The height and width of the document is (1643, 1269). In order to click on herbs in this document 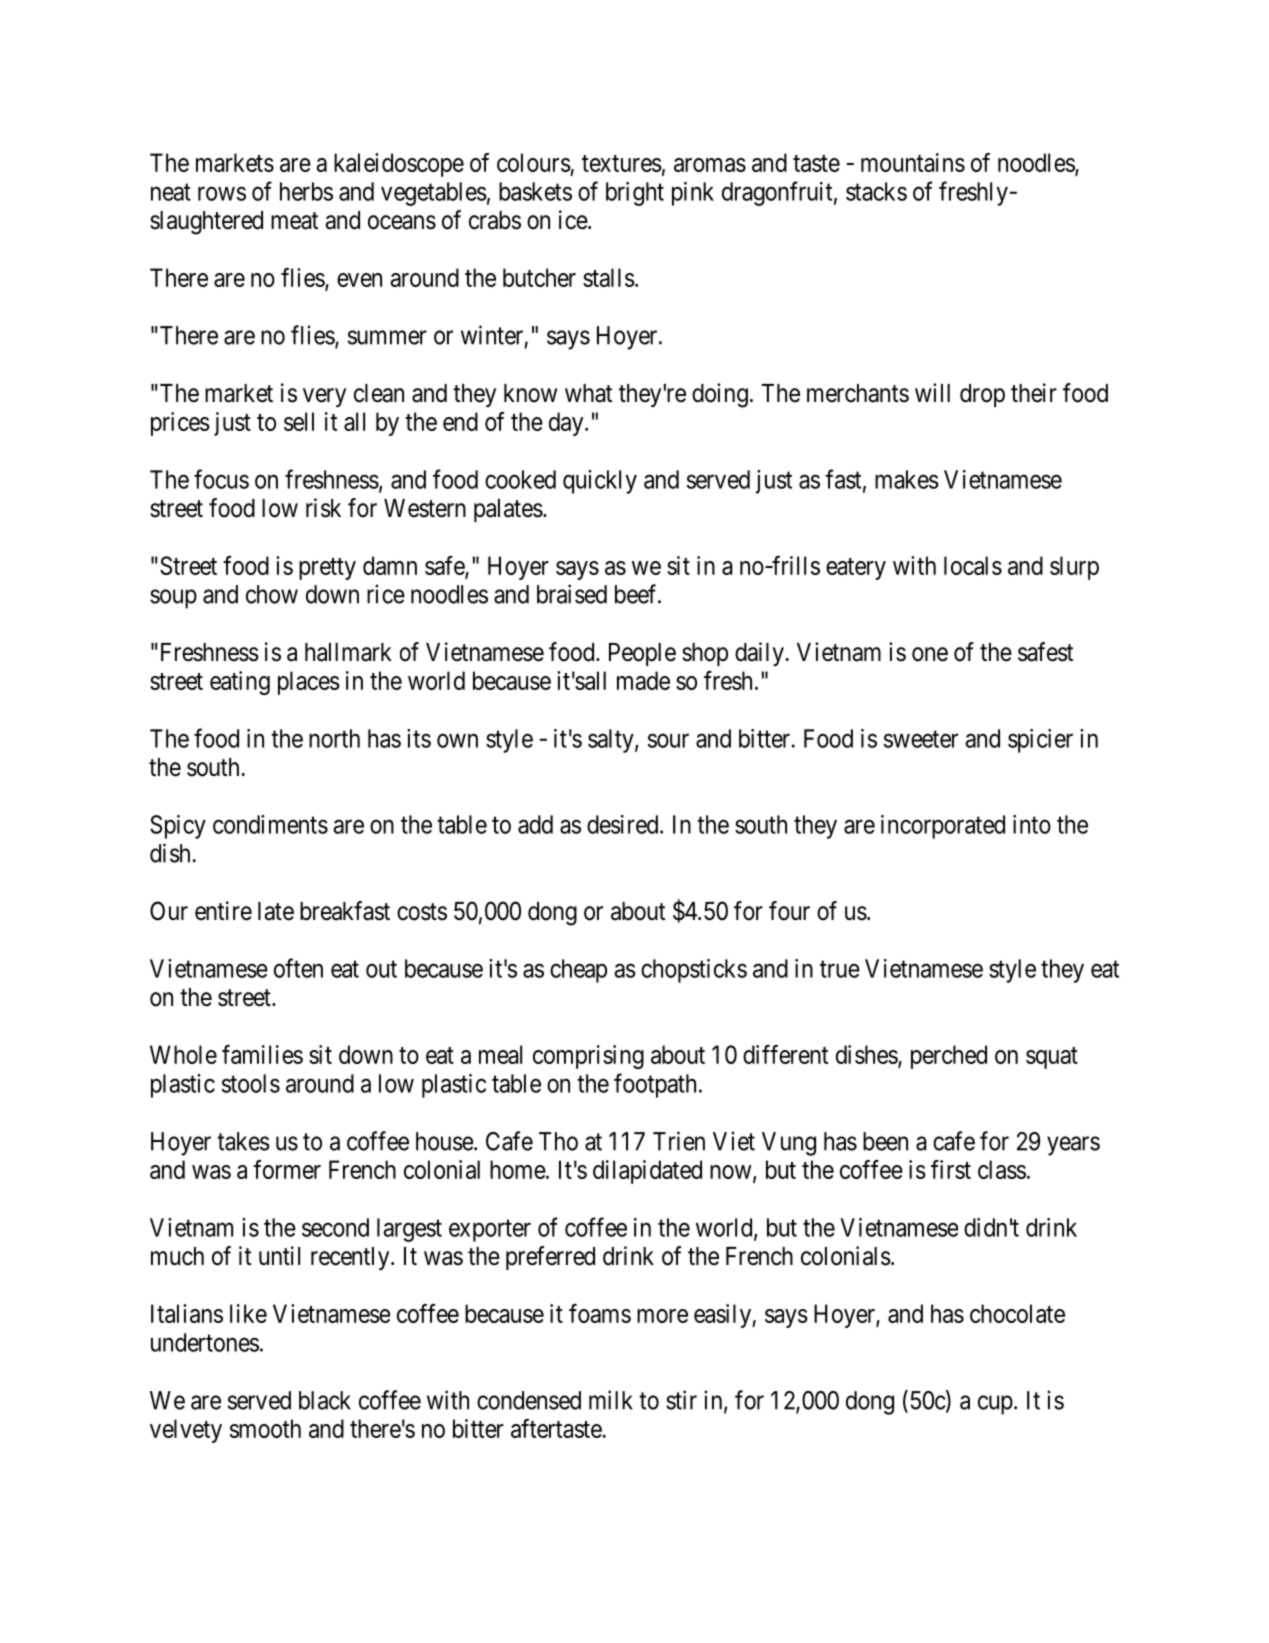, I will do `click(306, 191)`.
